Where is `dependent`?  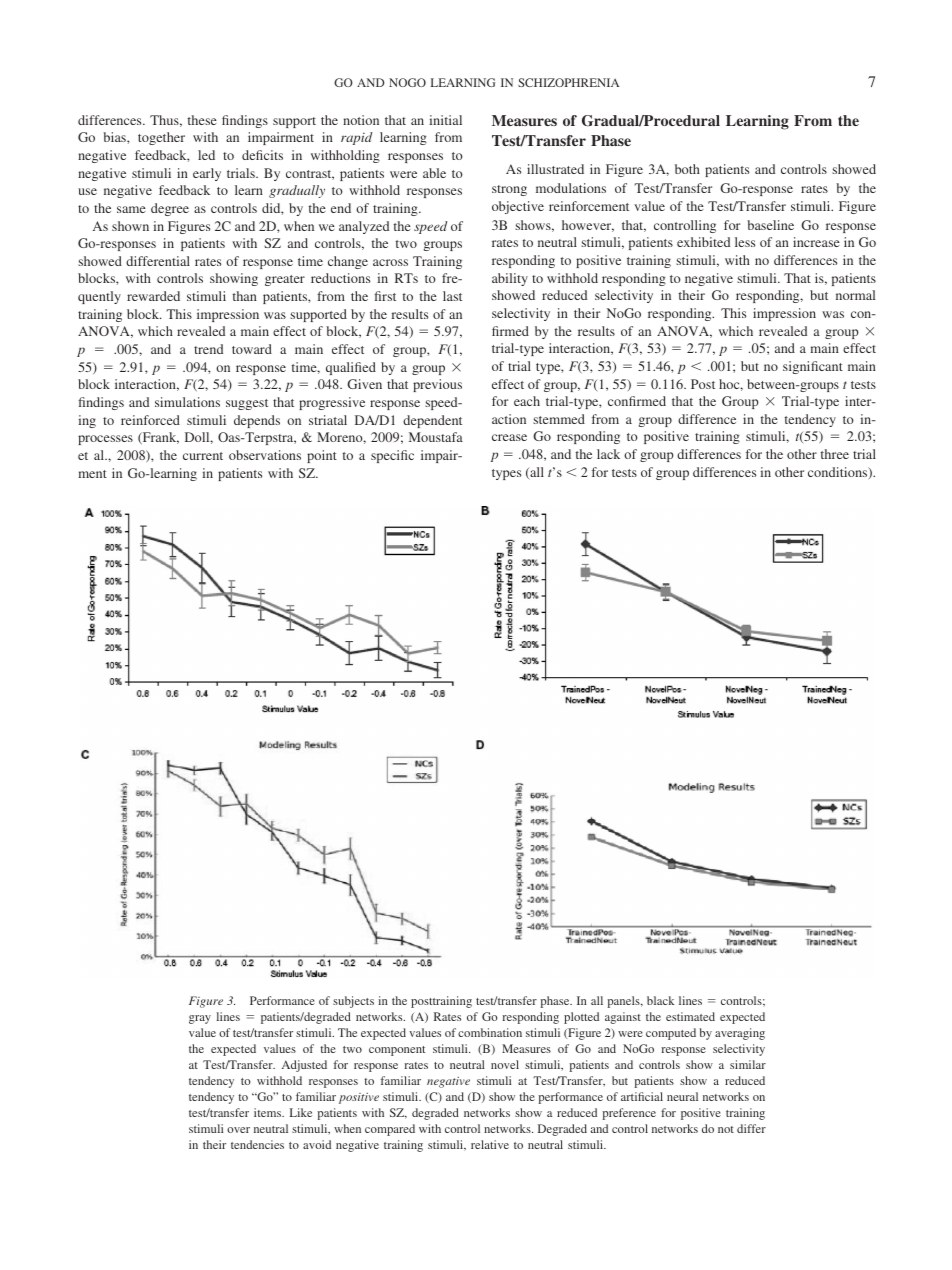 dependent is located at coordinates (432, 421).
